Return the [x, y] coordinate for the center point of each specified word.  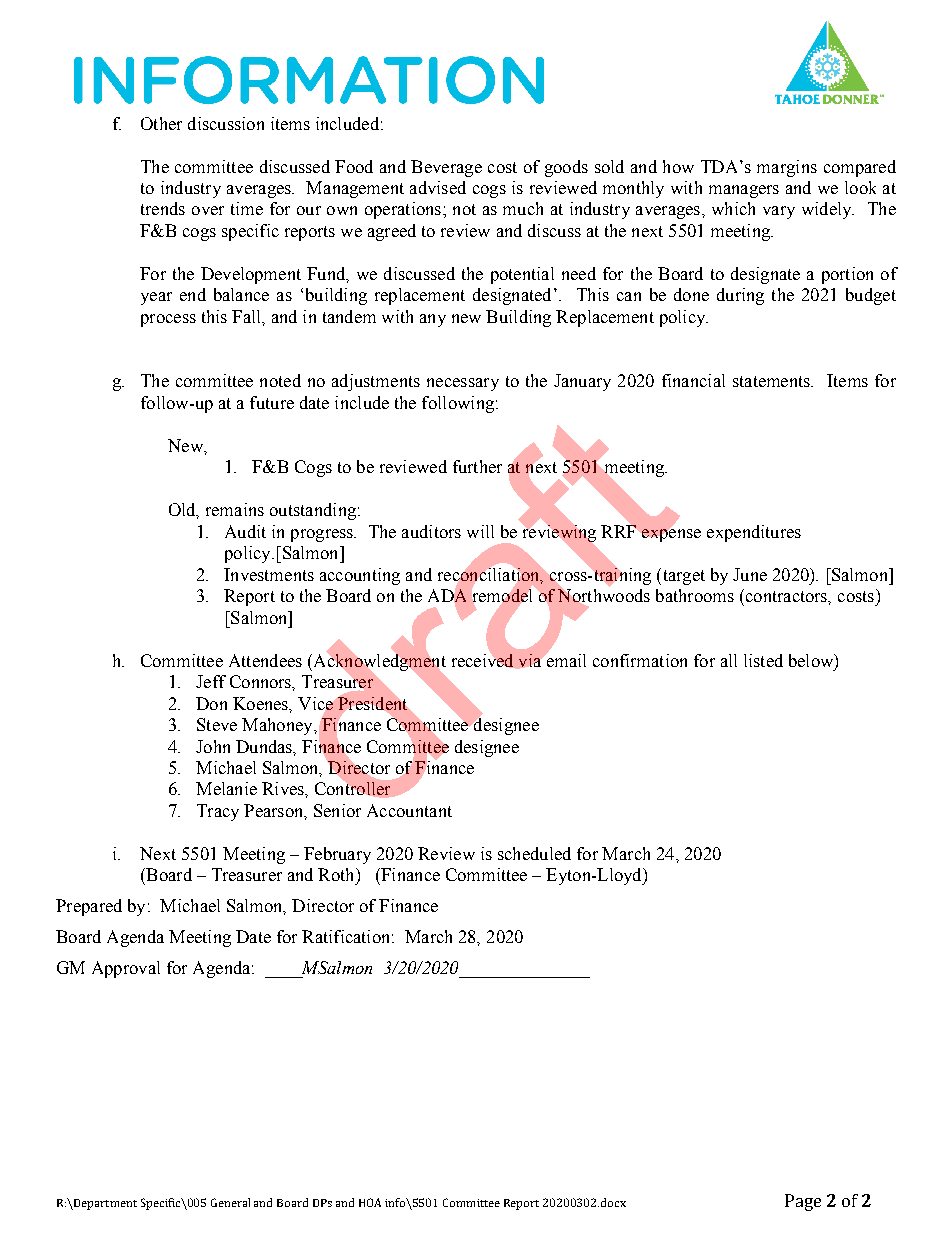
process [168, 320]
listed [763, 660]
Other [161, 123]
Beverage [446, 168]
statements [772, 381]
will [480, 531]
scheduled [534, 853]
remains [235, 509]
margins [787, 168]
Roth [337, 874]
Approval [126, 969]
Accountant [409, 810]
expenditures [754, 533]
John [213, 746]
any [433, 320]
